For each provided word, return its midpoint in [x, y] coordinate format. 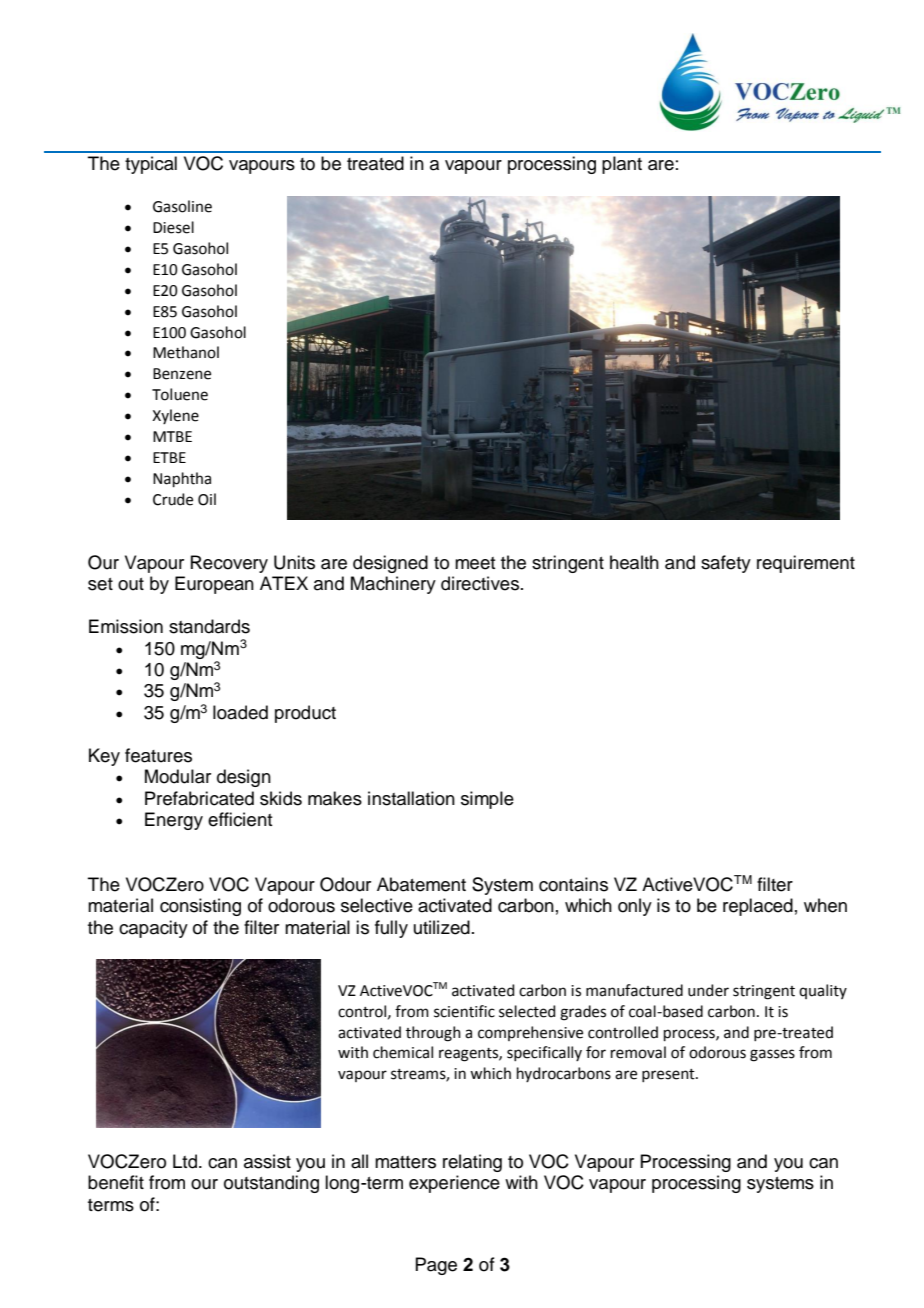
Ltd [185, 1161]
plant [622, 165]
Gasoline [182, 206]
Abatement [421, 884]
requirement [806, 564]
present [669, 1075]
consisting [200, 907]
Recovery [229, 564]
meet [475, 563]
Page [436, 1266]
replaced [758, 907]
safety [726, 564]
